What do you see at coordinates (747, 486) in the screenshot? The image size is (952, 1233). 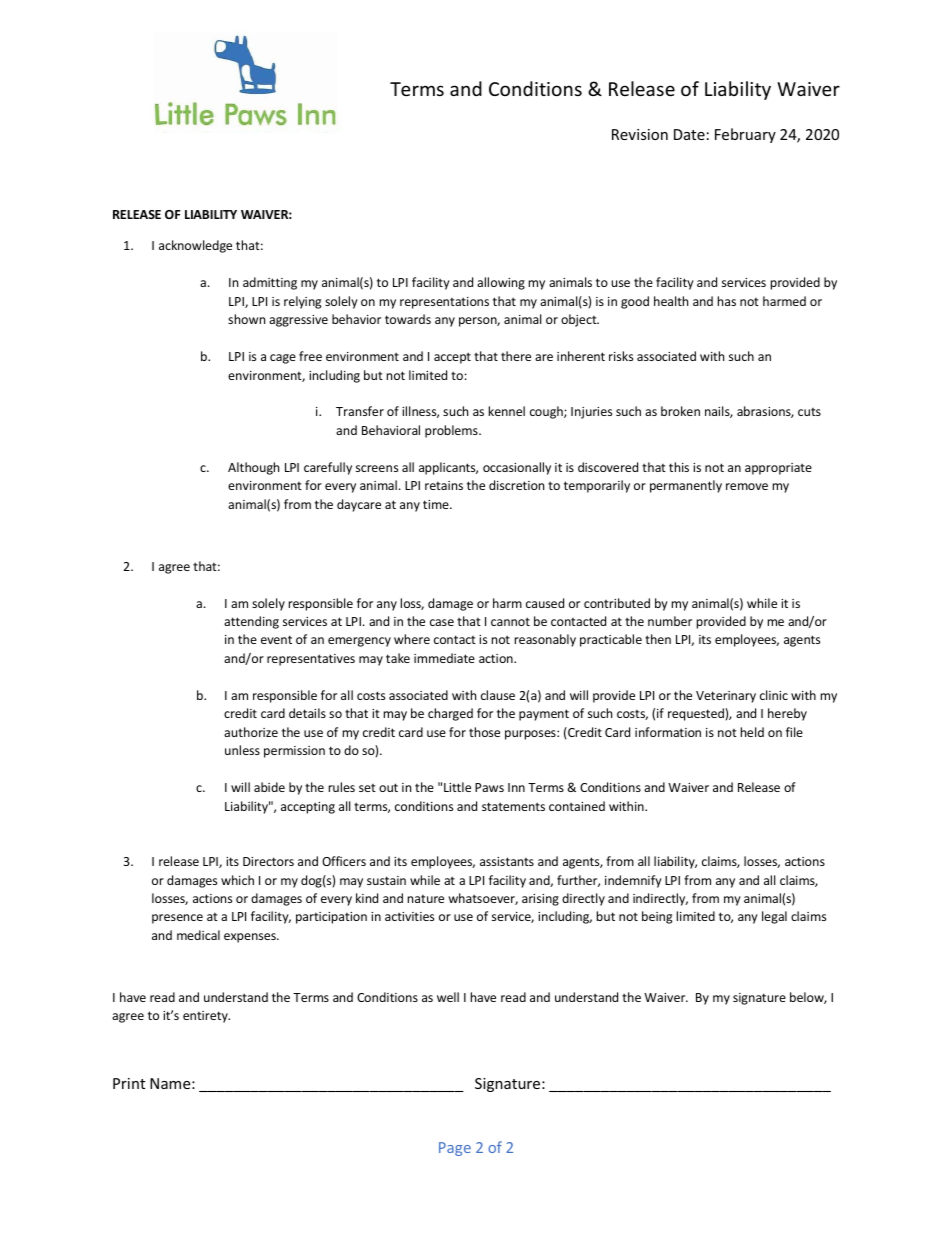 I see `remove` at bounding box center [747, 486].
